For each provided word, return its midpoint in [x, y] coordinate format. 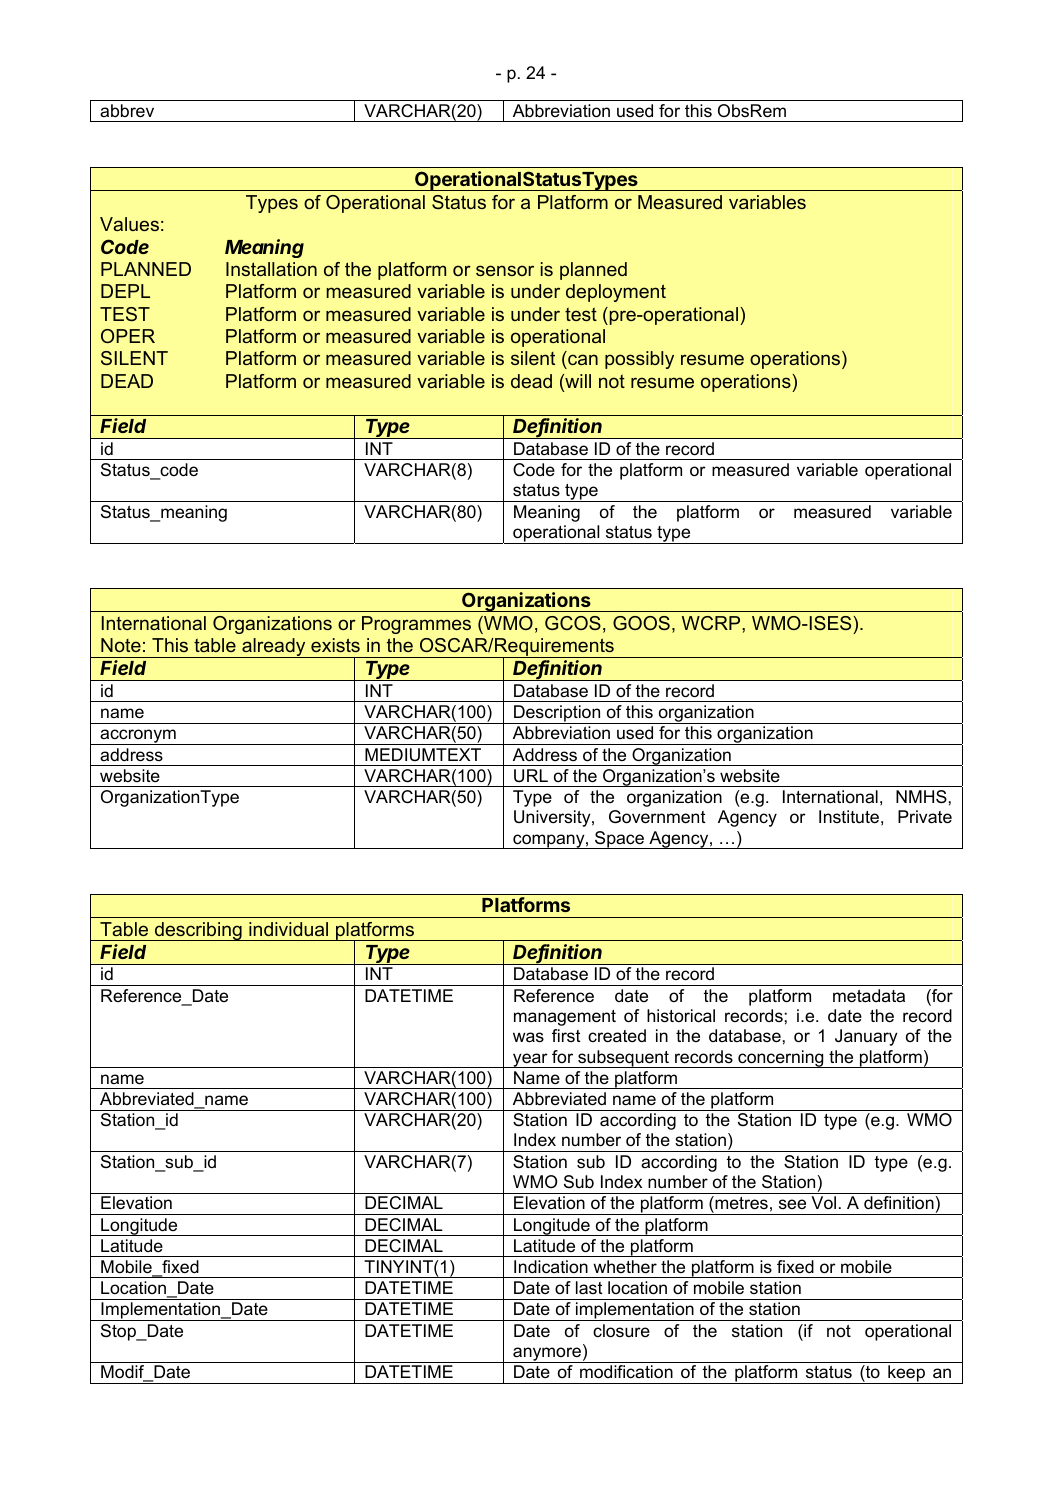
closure [621, 1331]
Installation [271, 269]
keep [906, 1374]
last [589, 1287]
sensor [505, 270]
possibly [639, 360]
